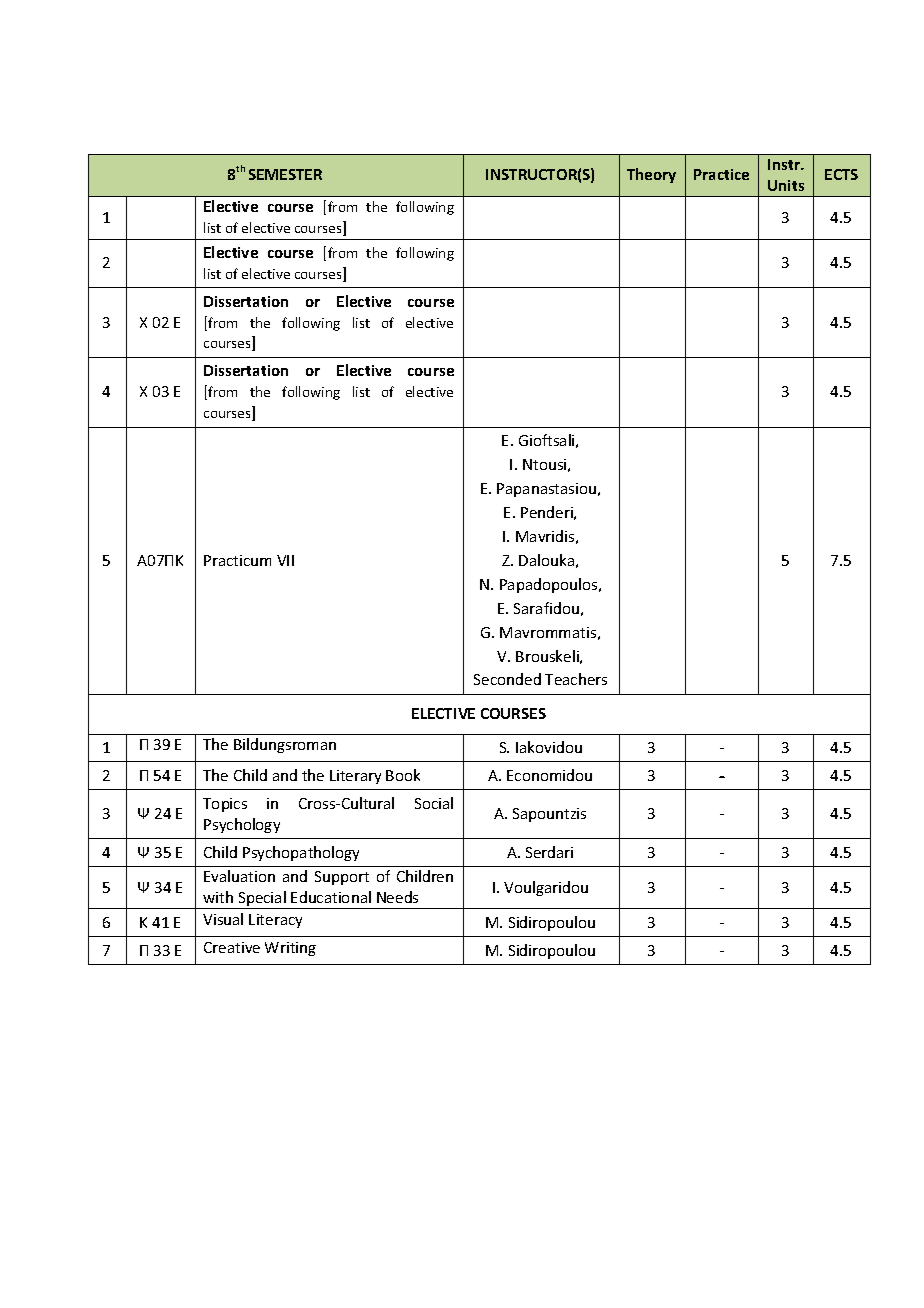 The image size is (924, 1308). I want to click on Bildungsroman, so click(285, 745).
